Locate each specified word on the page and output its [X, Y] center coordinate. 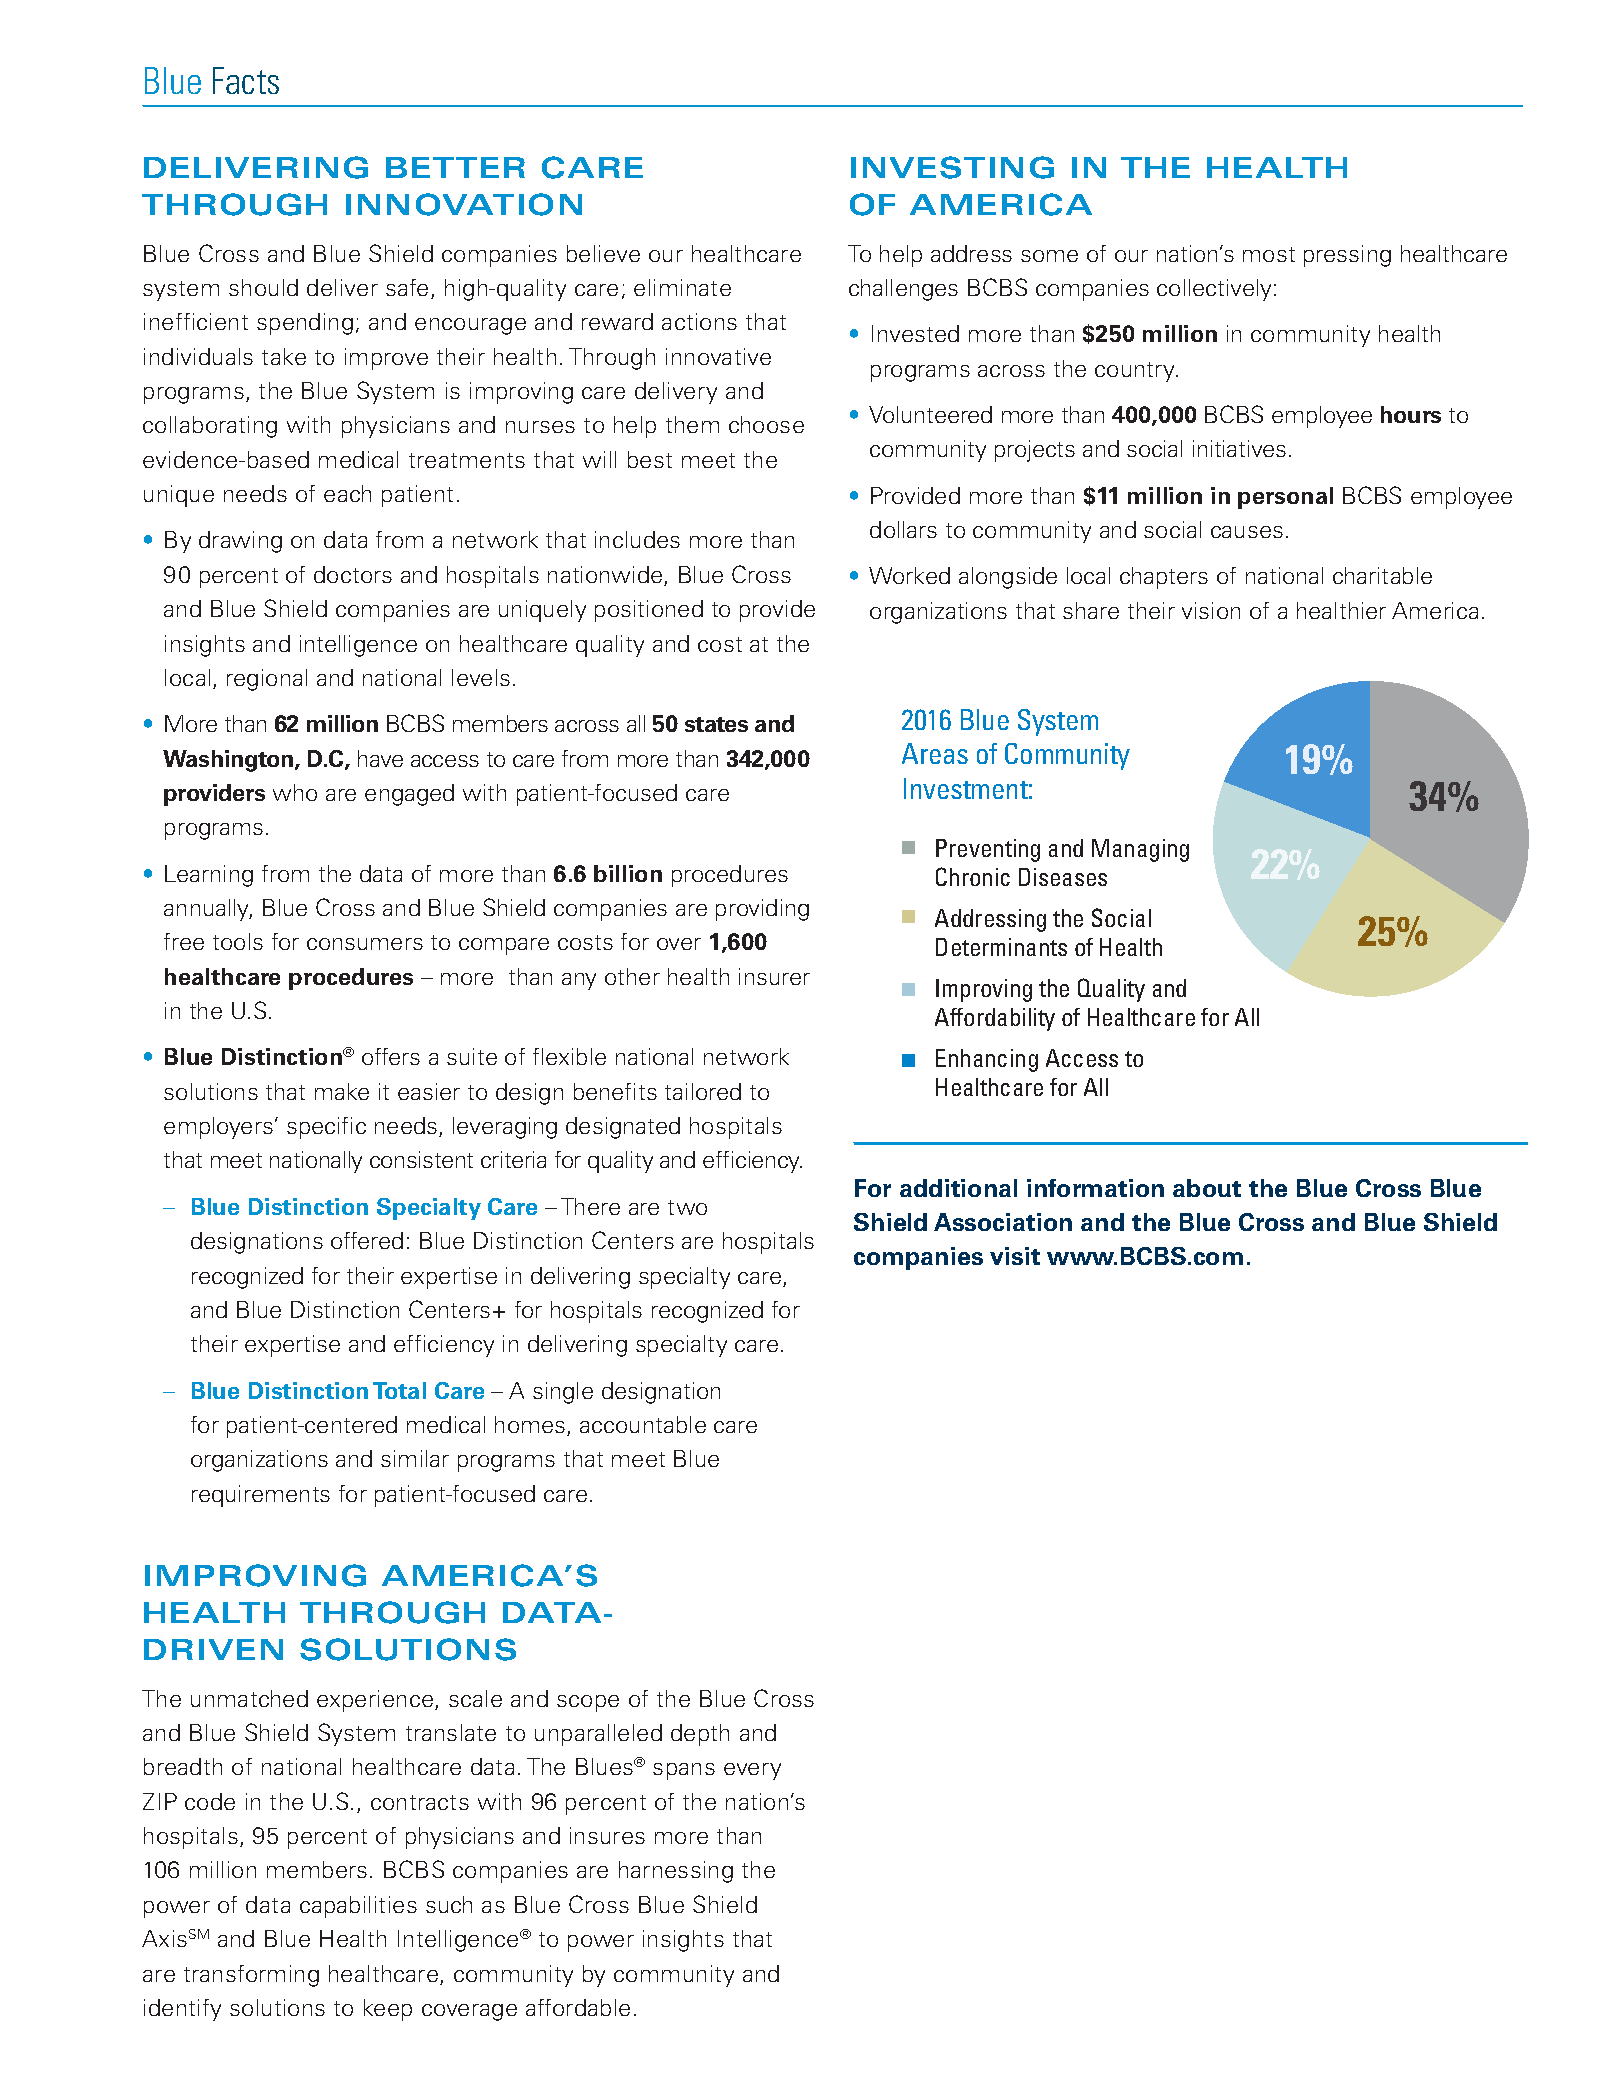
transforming [251, 1976]
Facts [246, 80]
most [1269, 254]
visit [1015, 1256]
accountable [643, 1424]
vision [1211, 610]
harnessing [676, 1872]
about [1207, 1188]
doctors [353, 574]
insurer [774, 976]
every [752, 1771]
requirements [261, 1496]
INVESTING [952, 167]
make [342, 1091]
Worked [909, 575]
